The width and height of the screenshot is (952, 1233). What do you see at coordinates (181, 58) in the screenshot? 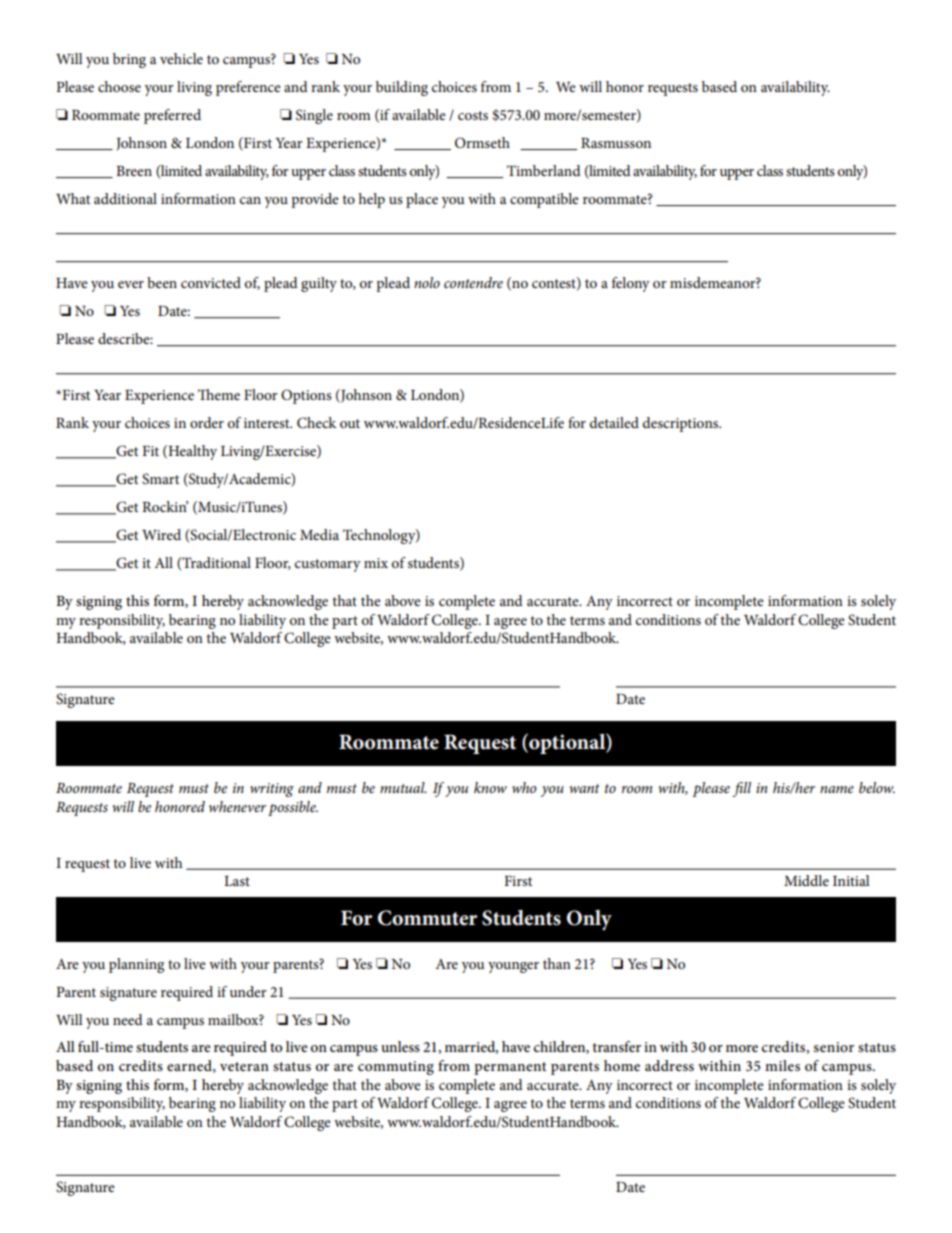
I see `vehicle` at bounding box center [181, 58].
